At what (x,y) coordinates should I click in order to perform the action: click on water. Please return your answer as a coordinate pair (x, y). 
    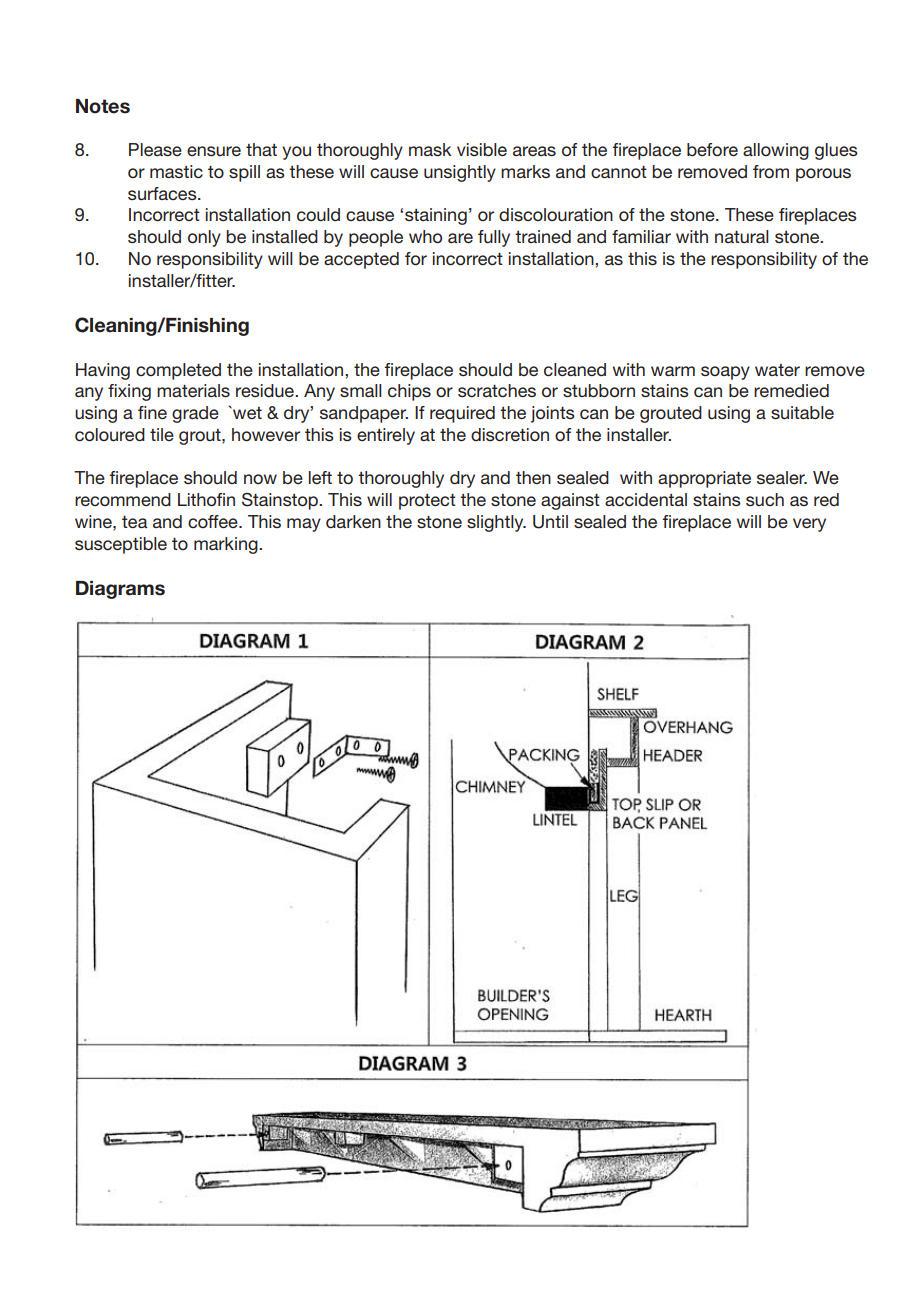
    Looking at the image, I should click on (777, 370).
